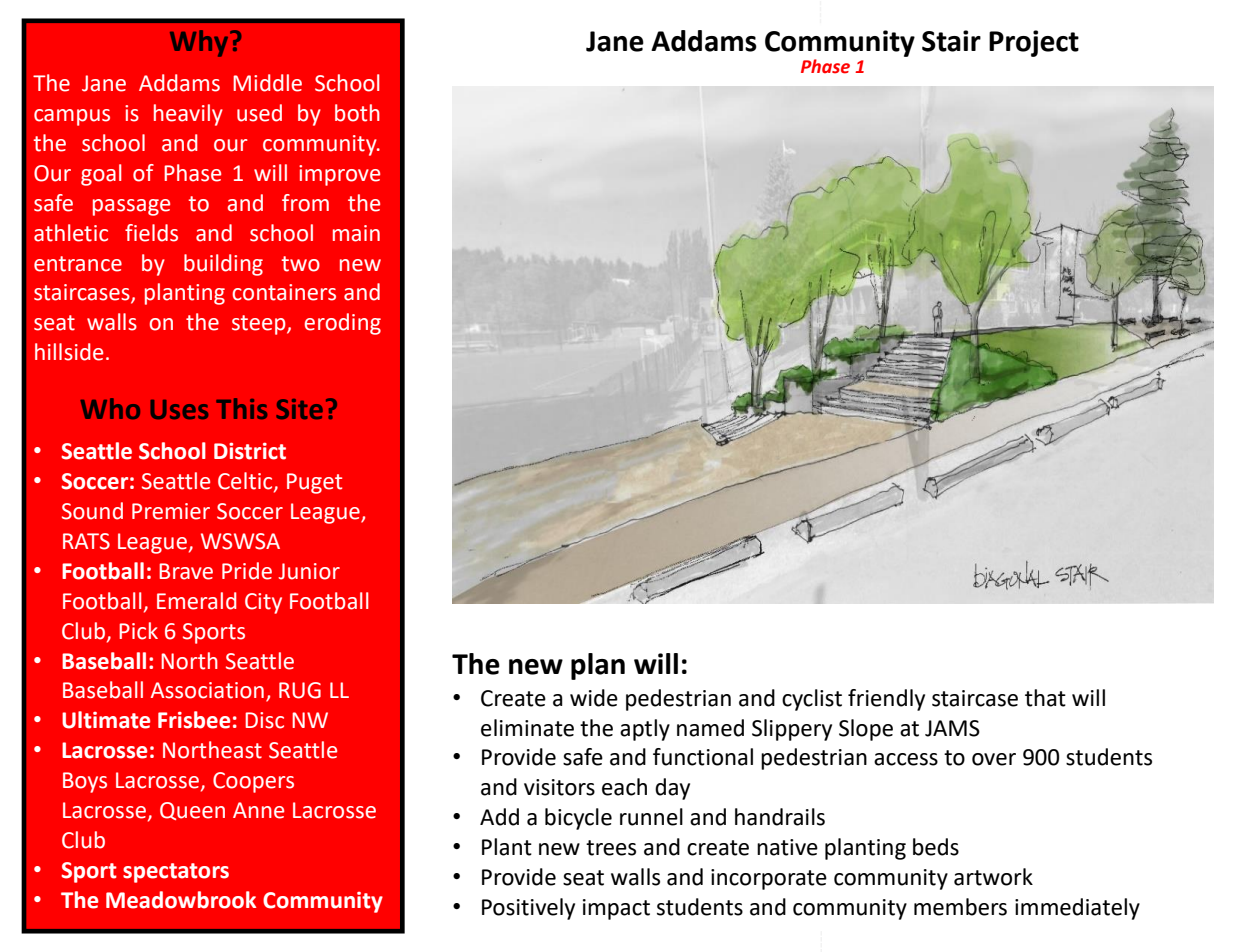  Describe the element at coordinates (357, 113) in the image. I see `both` at that location.
